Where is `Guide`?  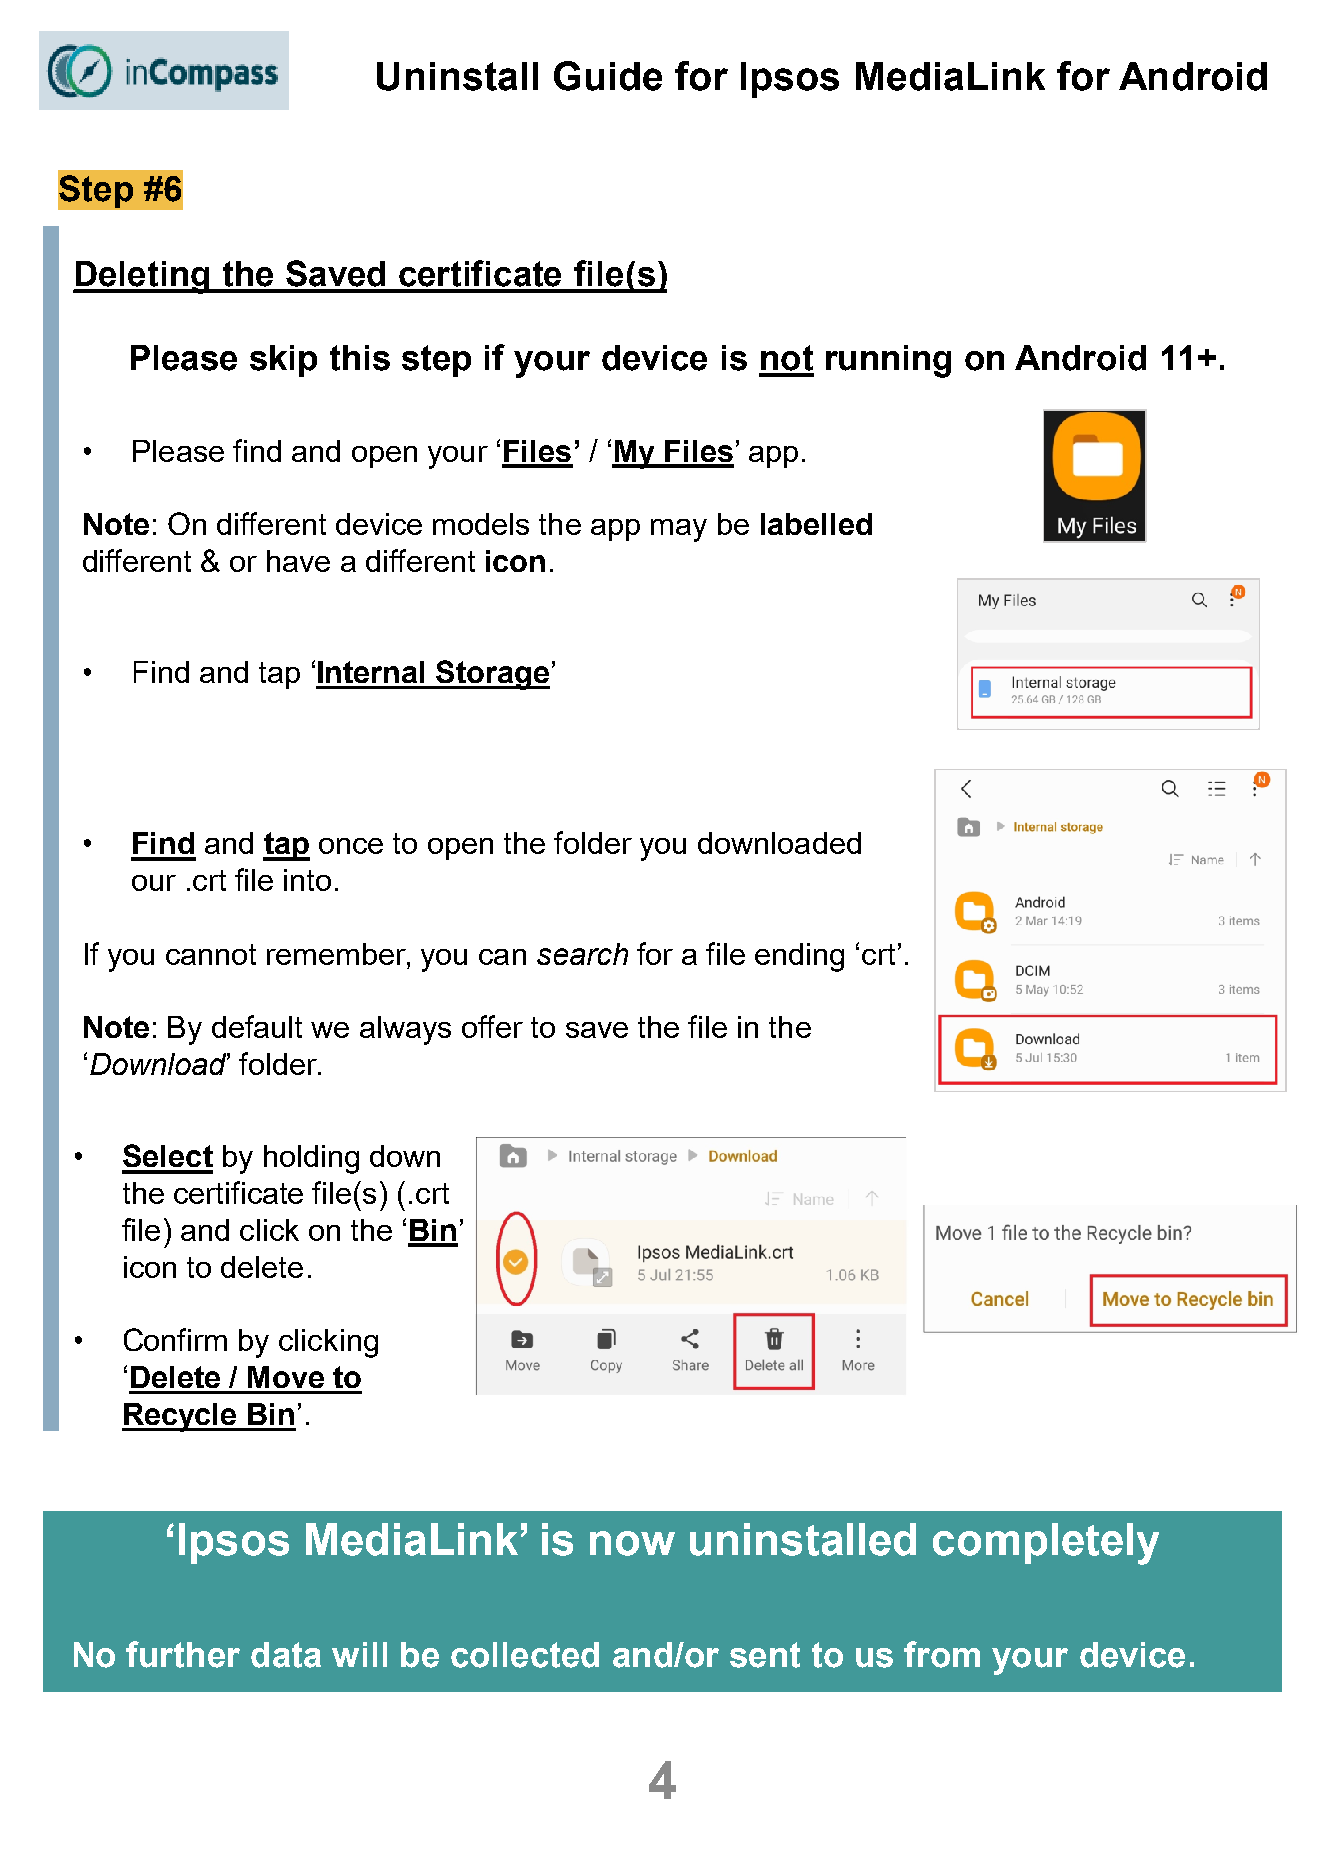 Guide is located at coordinates (608, 76).
